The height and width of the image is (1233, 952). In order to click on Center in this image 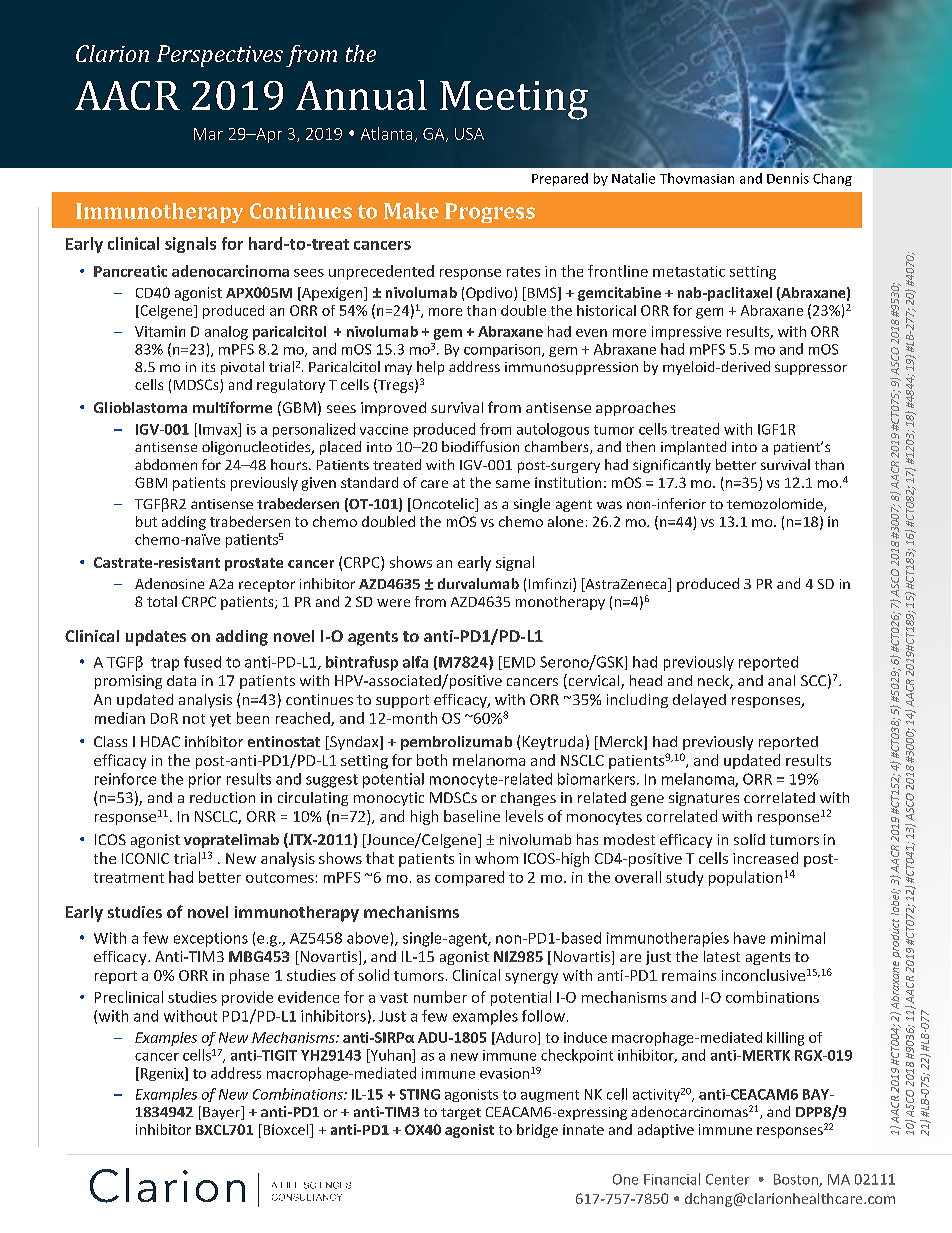, I will do `click(727, 1179)`.
